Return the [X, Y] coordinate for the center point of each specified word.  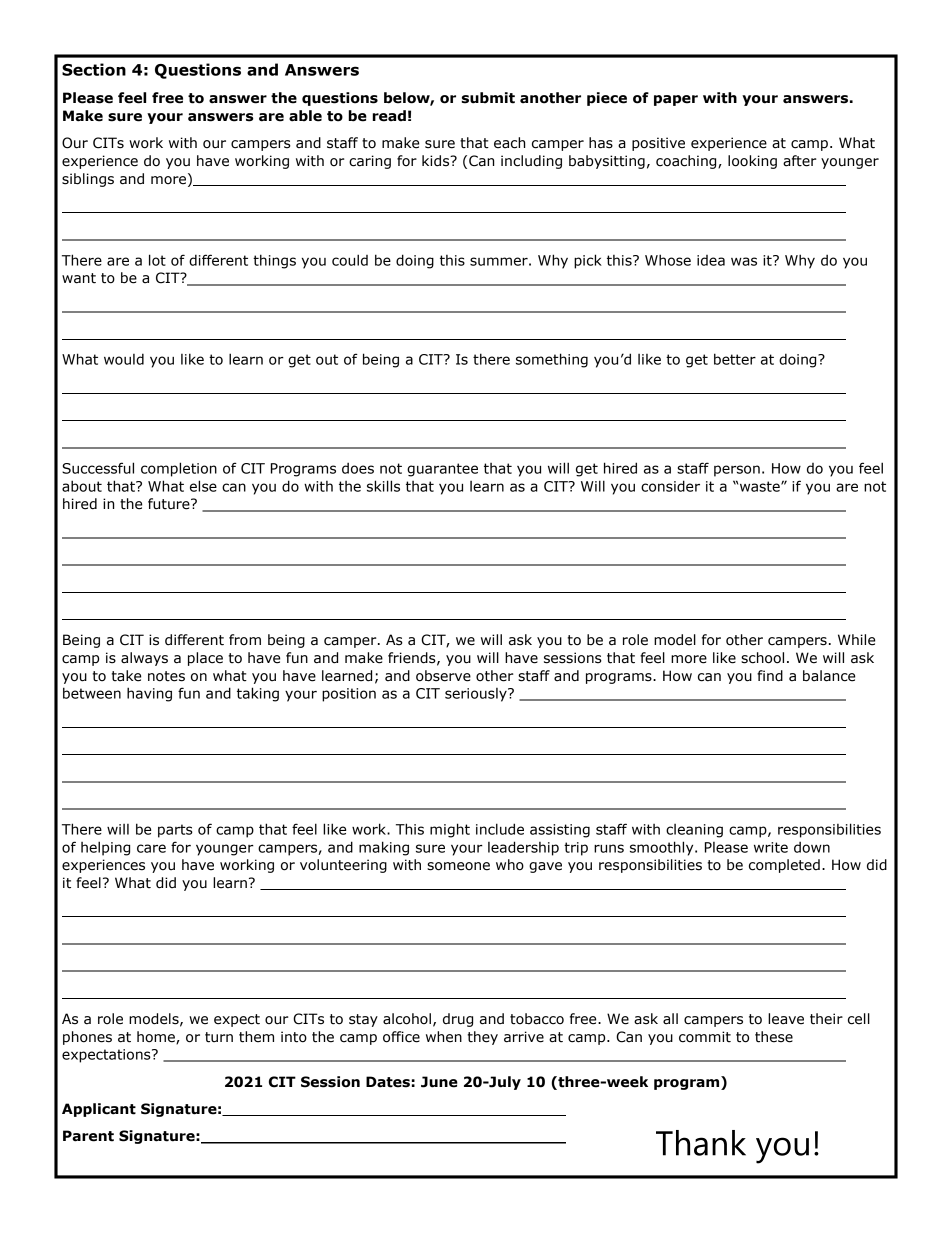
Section [94, 69]
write [771, 847]
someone [458, 866]
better [735, 359]
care [151, 848]
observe [443, 676]
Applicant [99, 1110]
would [124, 359]
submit [488, 98]
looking [752, 162]
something [552, 360]
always [144, 659]
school [762, 658]
